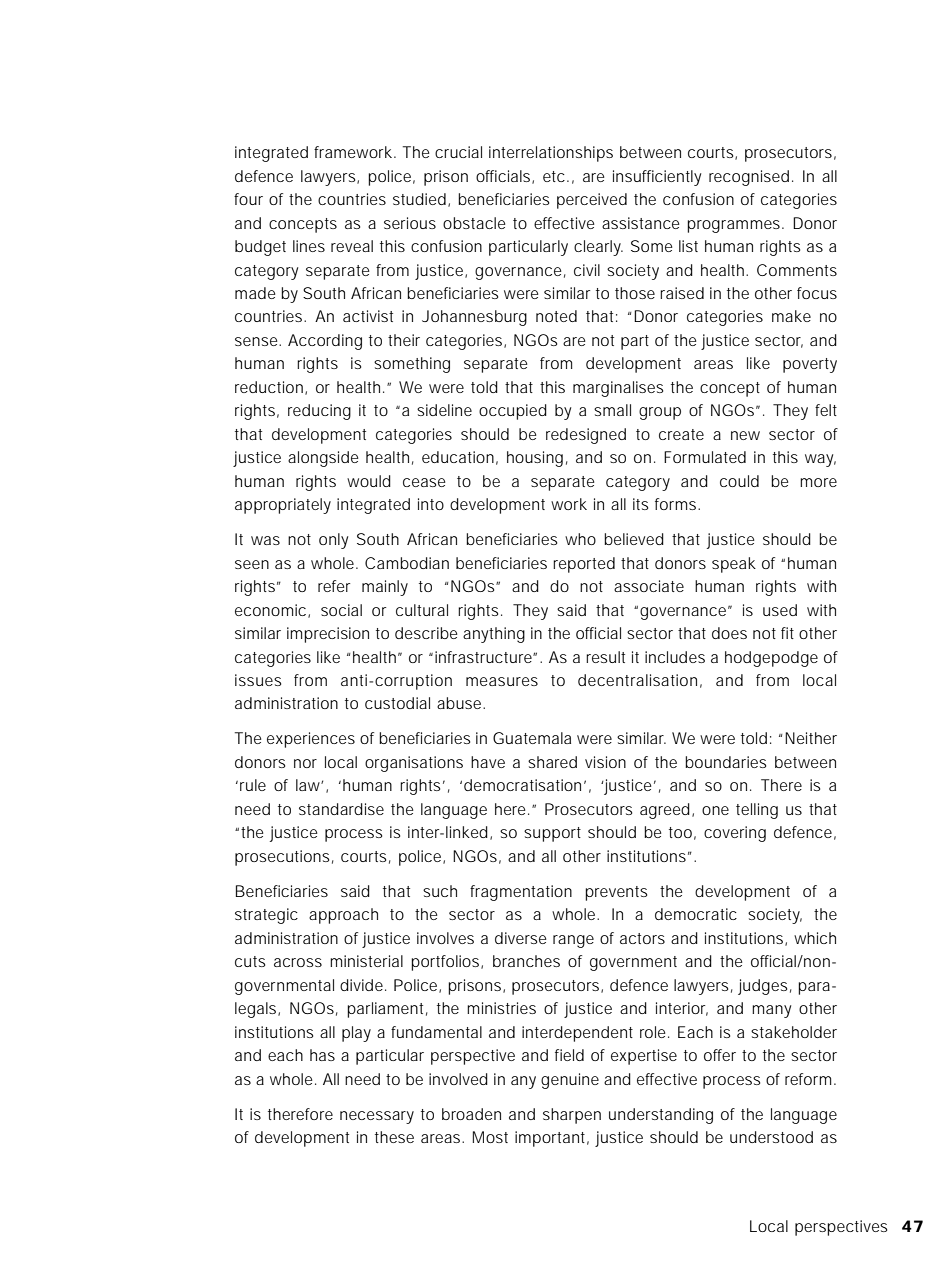  What do you see at coordinates (771, 1137) in the image?
I see `understood` at bounding box center [771, 1137].
